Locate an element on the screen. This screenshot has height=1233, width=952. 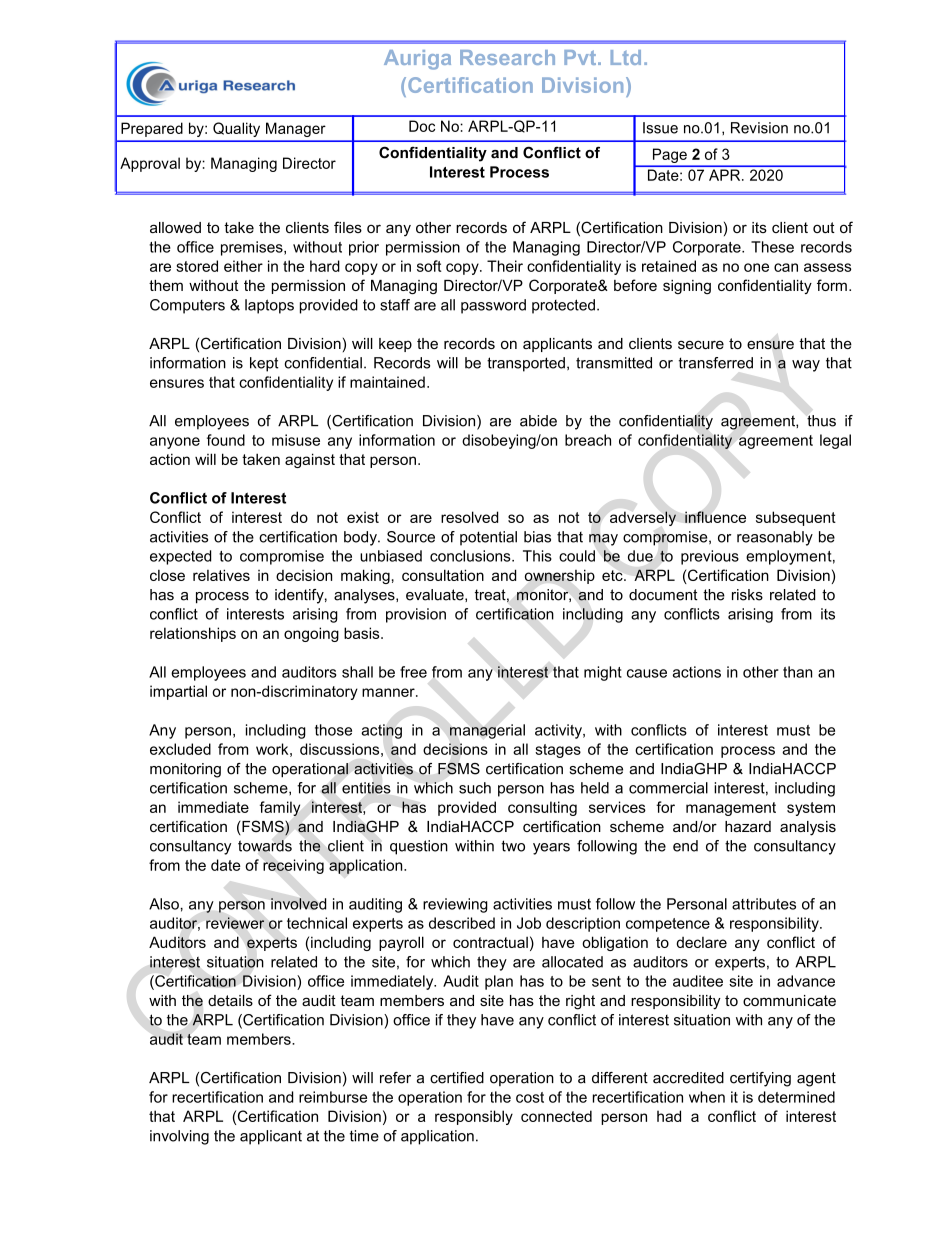
Research is located at coordinates (507, 57).
